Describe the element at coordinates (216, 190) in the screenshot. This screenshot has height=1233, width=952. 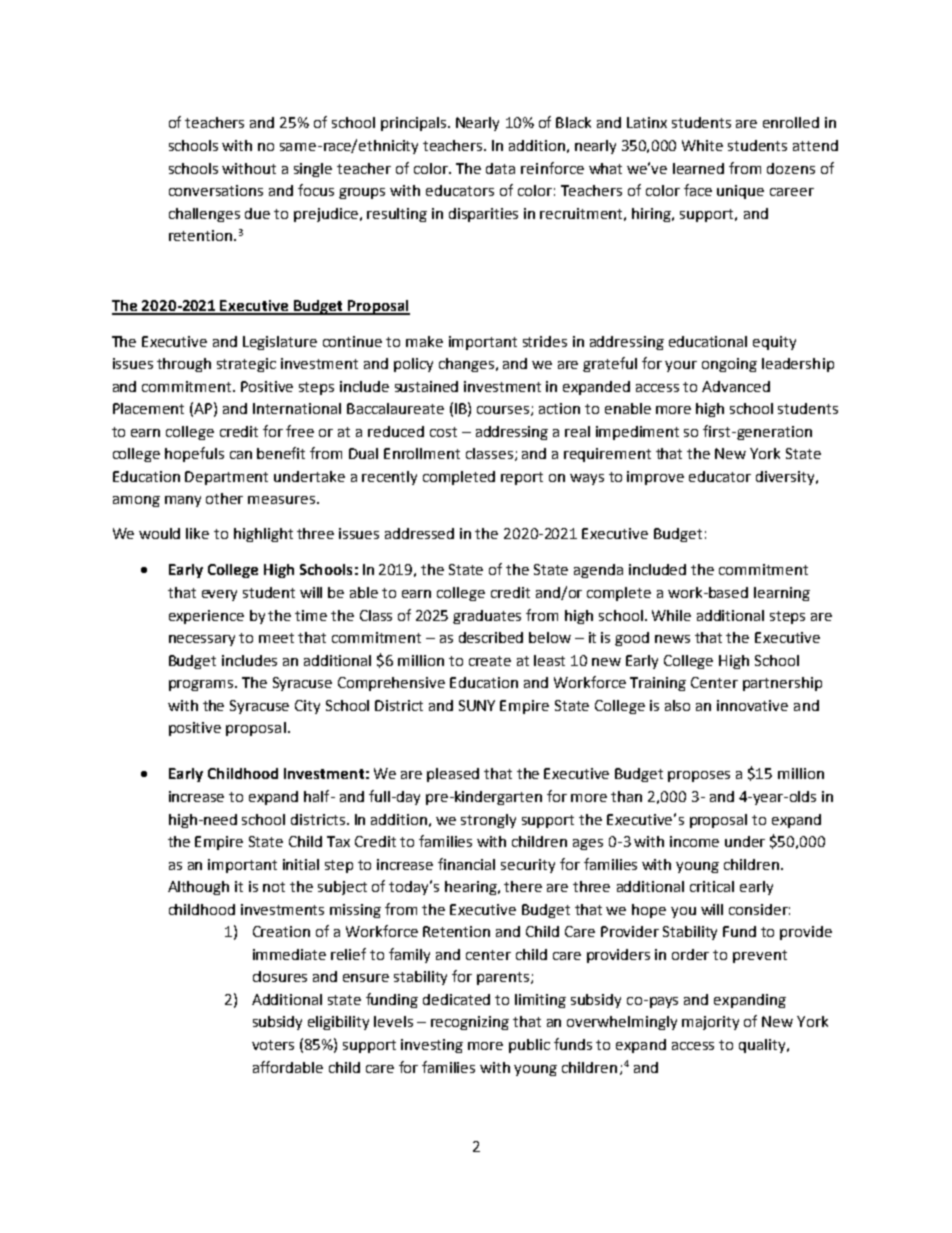
I see `conversations` at that location.
